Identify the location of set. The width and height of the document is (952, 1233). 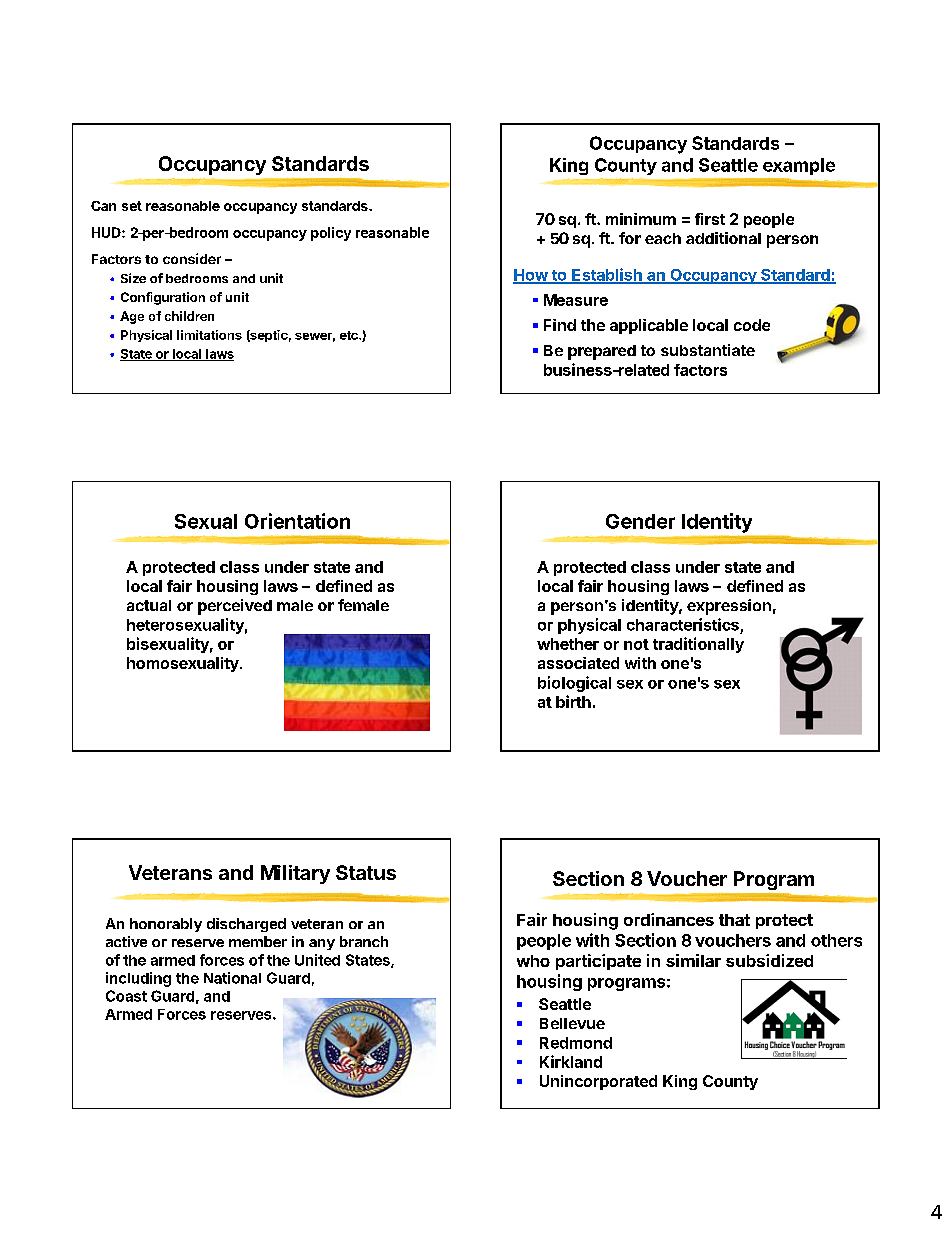
(132, 206).
